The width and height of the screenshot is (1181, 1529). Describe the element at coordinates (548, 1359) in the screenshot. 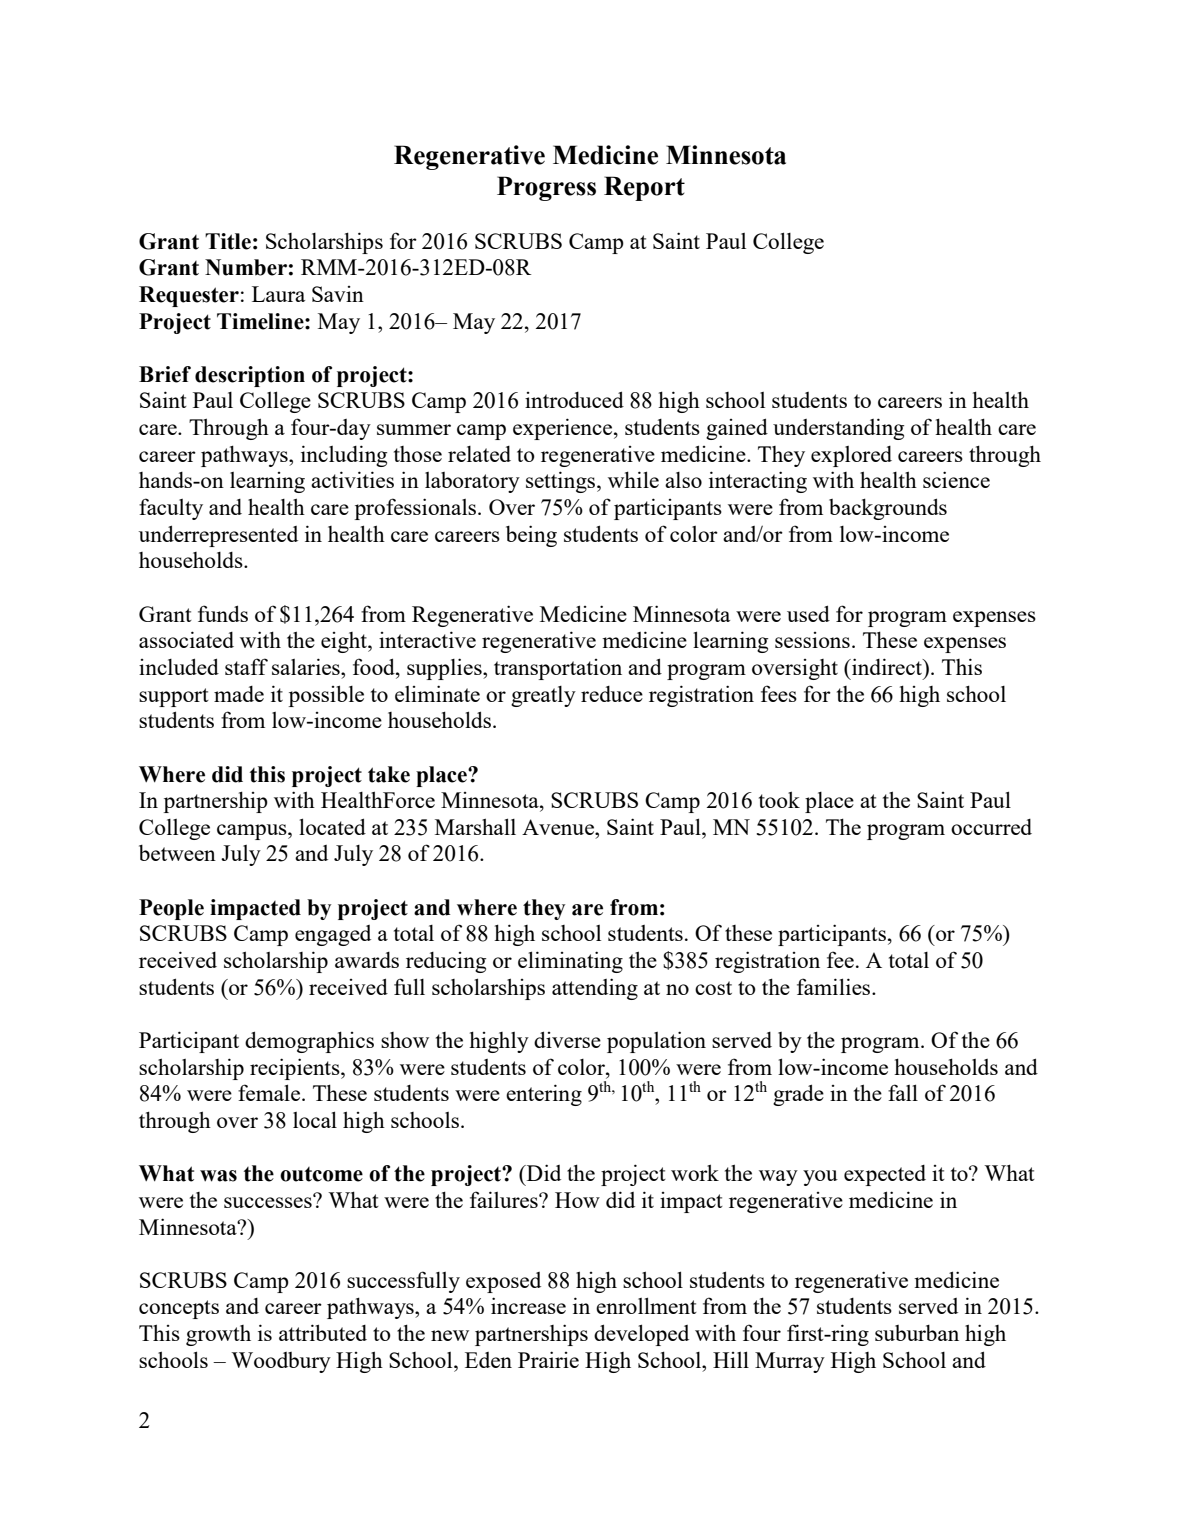

I see `Prairie` at that location.
